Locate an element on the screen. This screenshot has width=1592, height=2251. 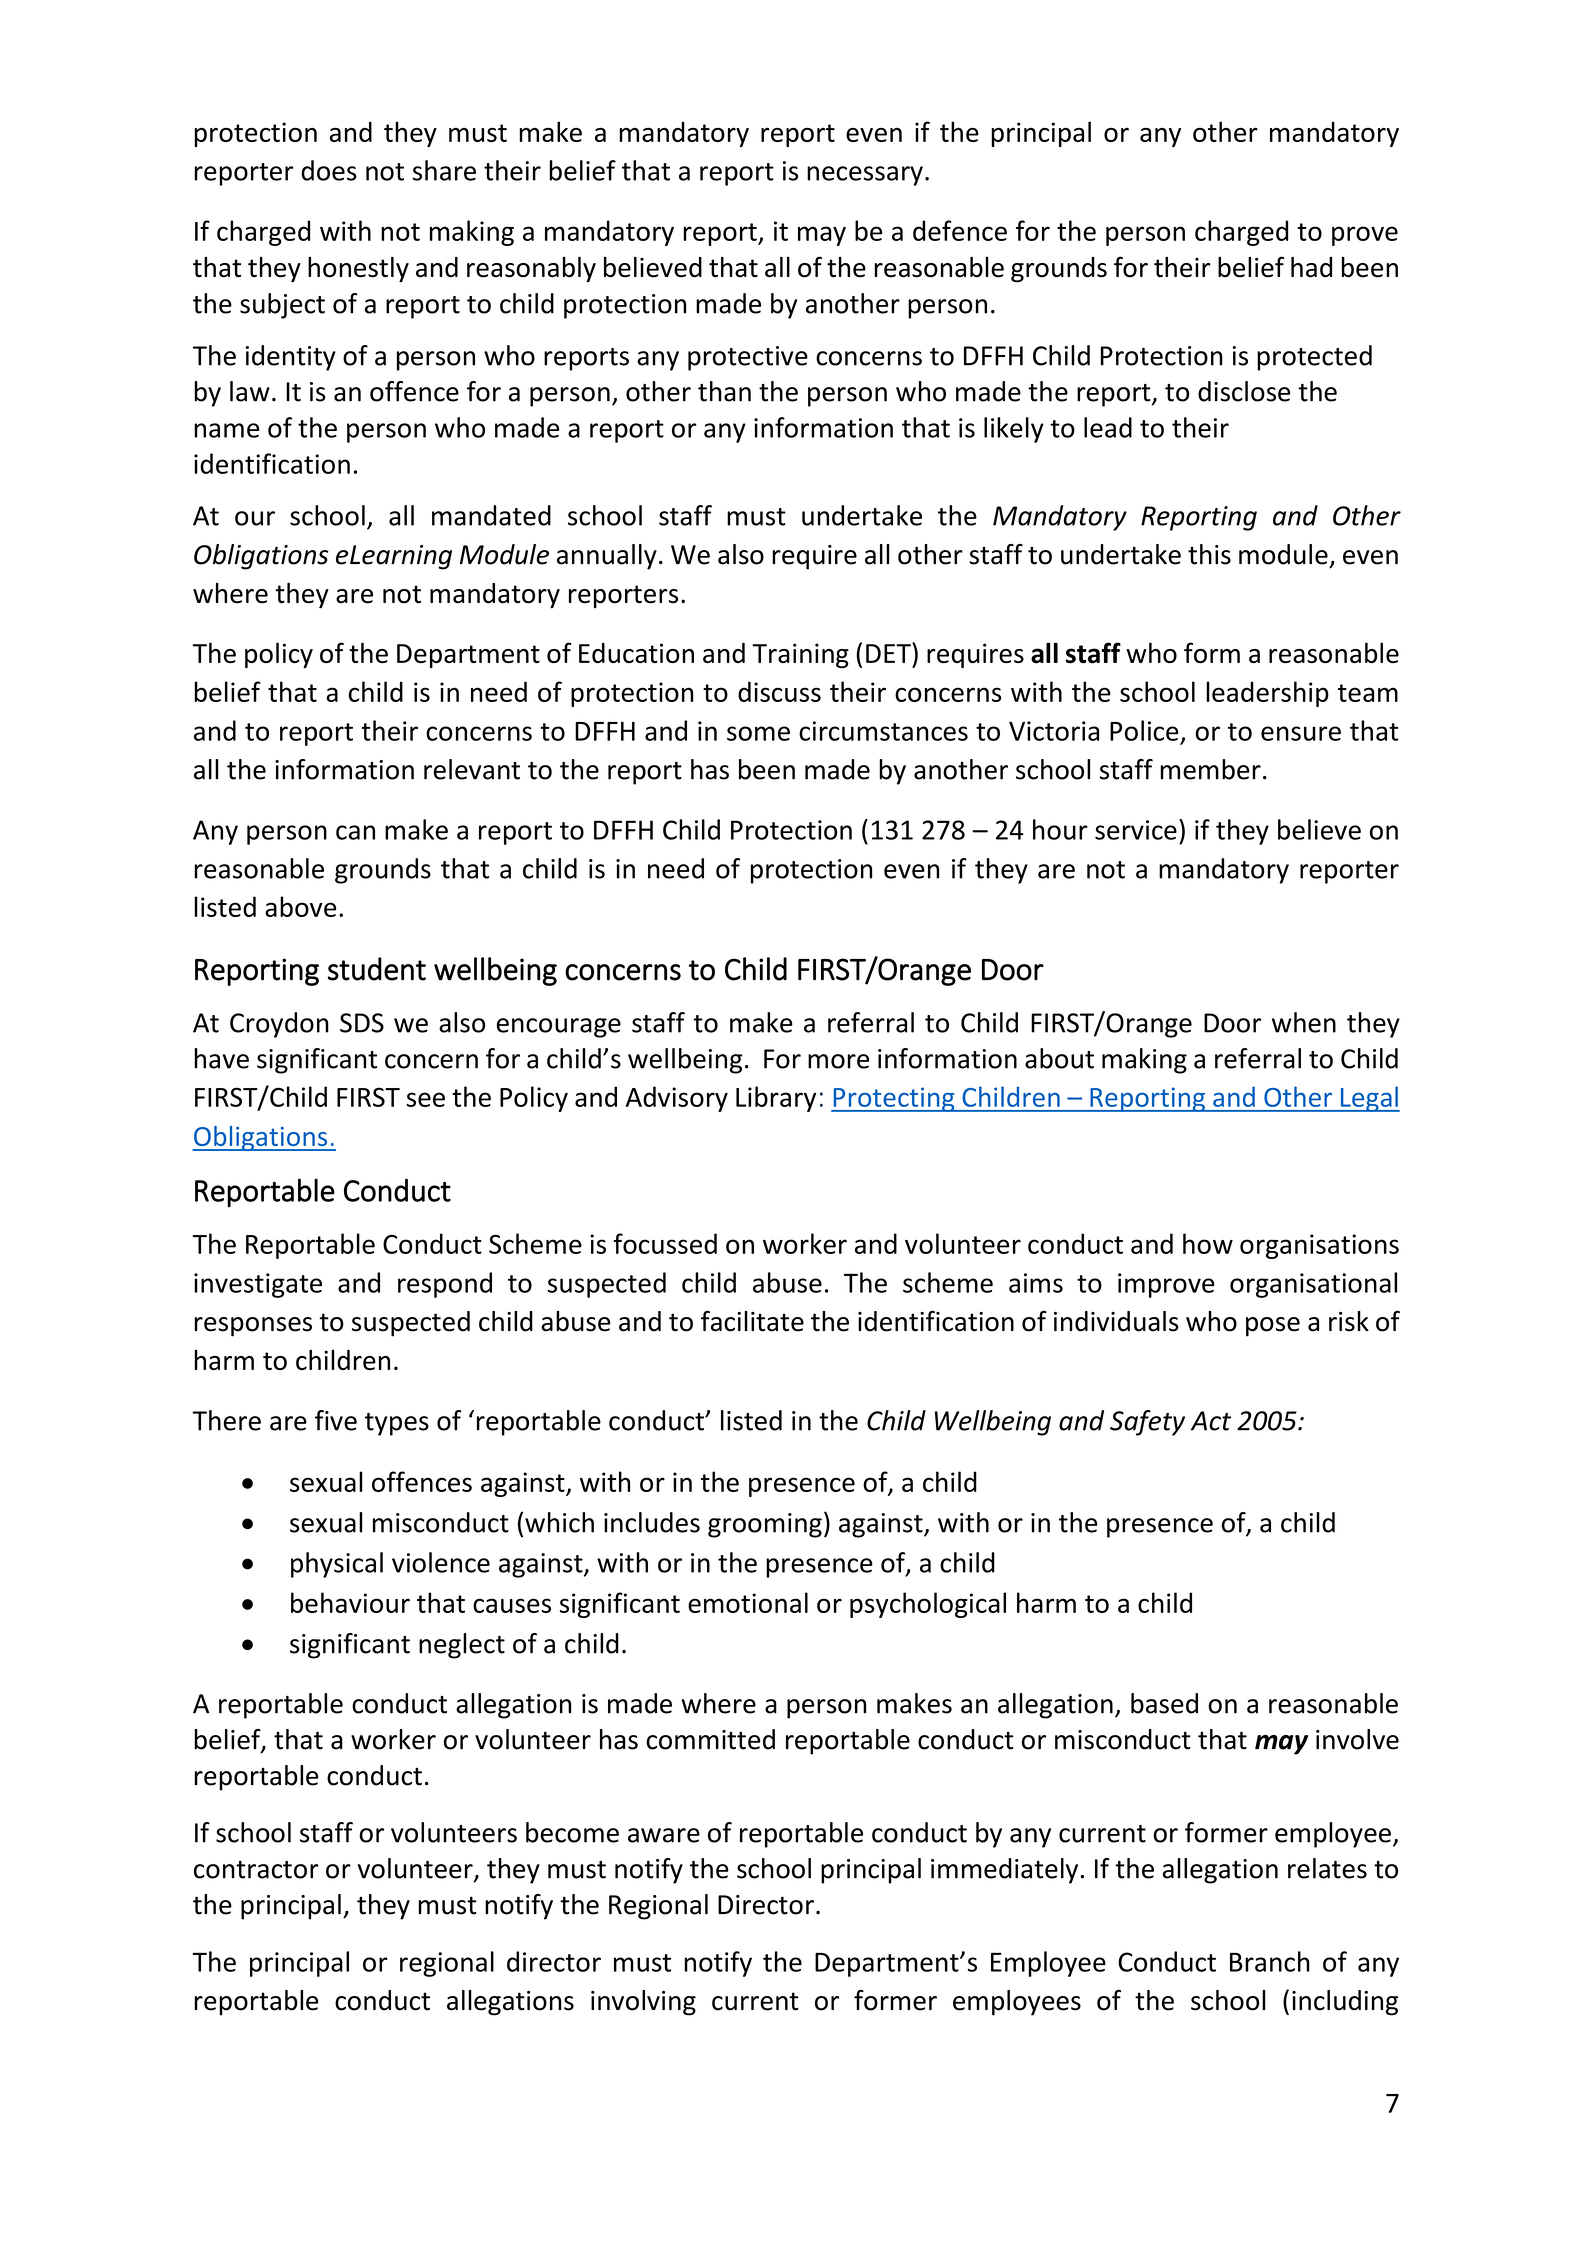
honestly is located at coordinates (358, 270).
